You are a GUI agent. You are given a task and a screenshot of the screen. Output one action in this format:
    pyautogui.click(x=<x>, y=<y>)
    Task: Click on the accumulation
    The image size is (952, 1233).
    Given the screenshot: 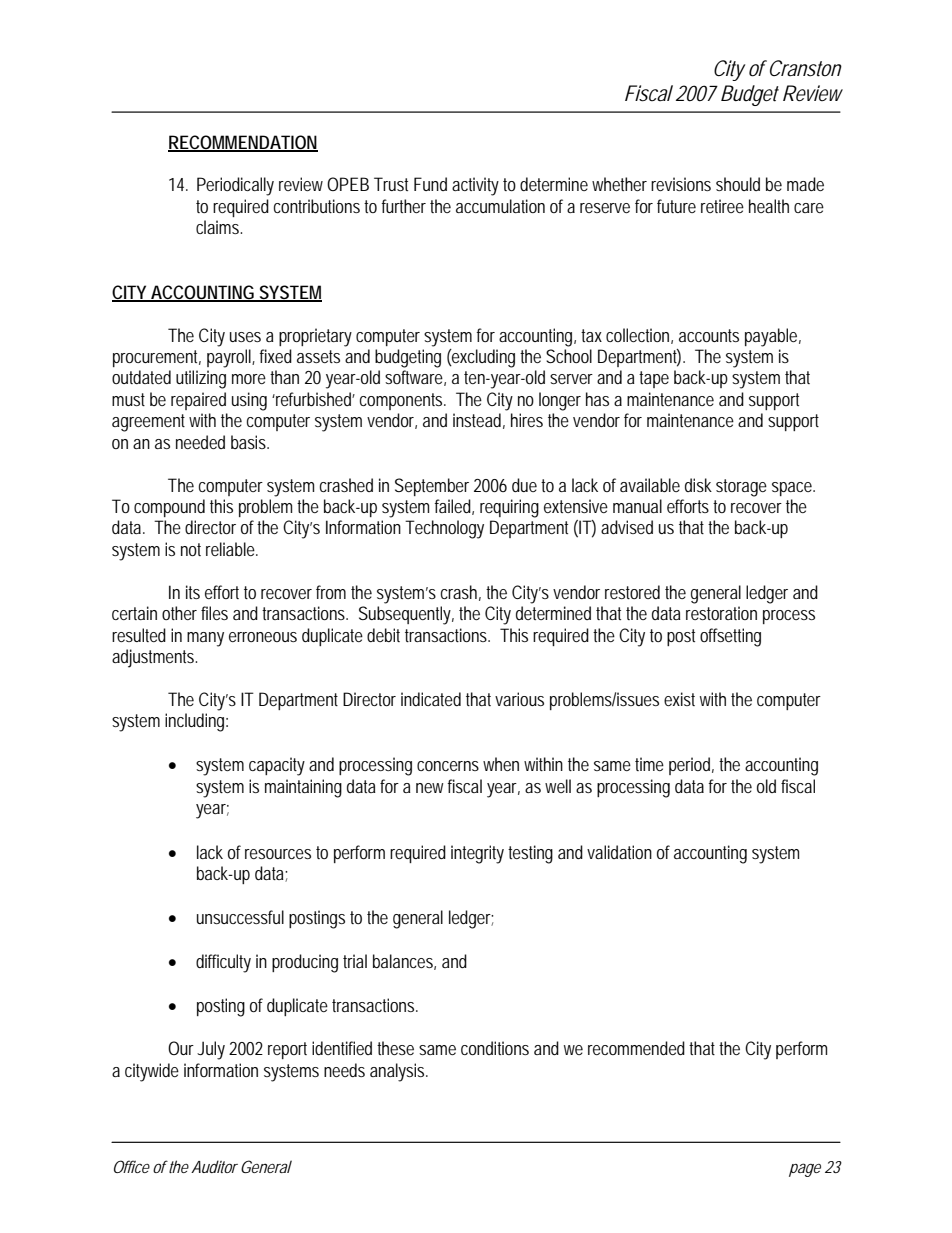 What is the action you would take?
    pyautogui.click(x=500, y=206)
